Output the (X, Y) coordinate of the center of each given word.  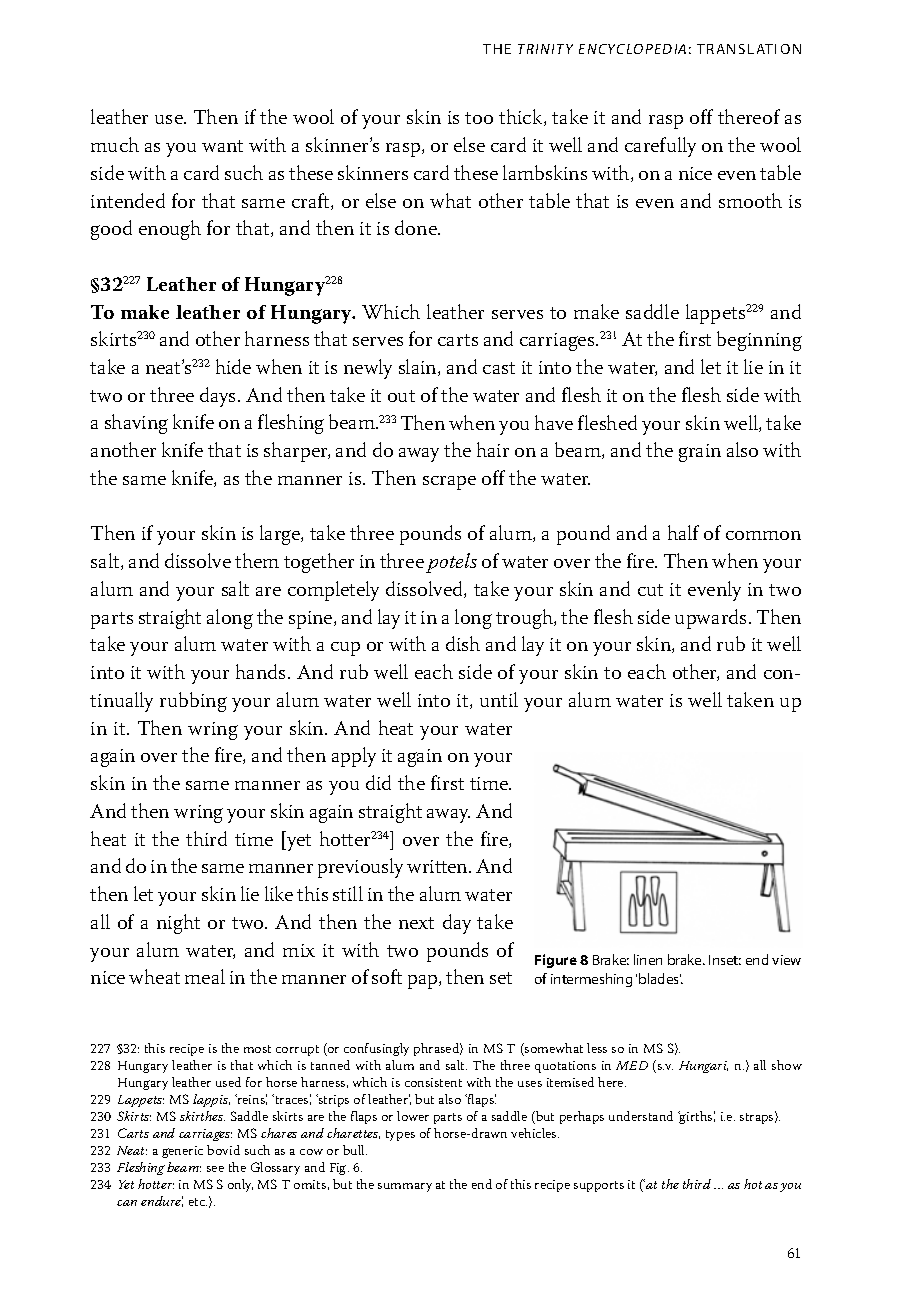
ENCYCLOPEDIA (632, 49)
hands (260, 671)
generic (182, 1152)
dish (463, 643)
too (479, 118)
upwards (710, 619)
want (222, 146)
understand (641, 1116)
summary (405, 1187)
